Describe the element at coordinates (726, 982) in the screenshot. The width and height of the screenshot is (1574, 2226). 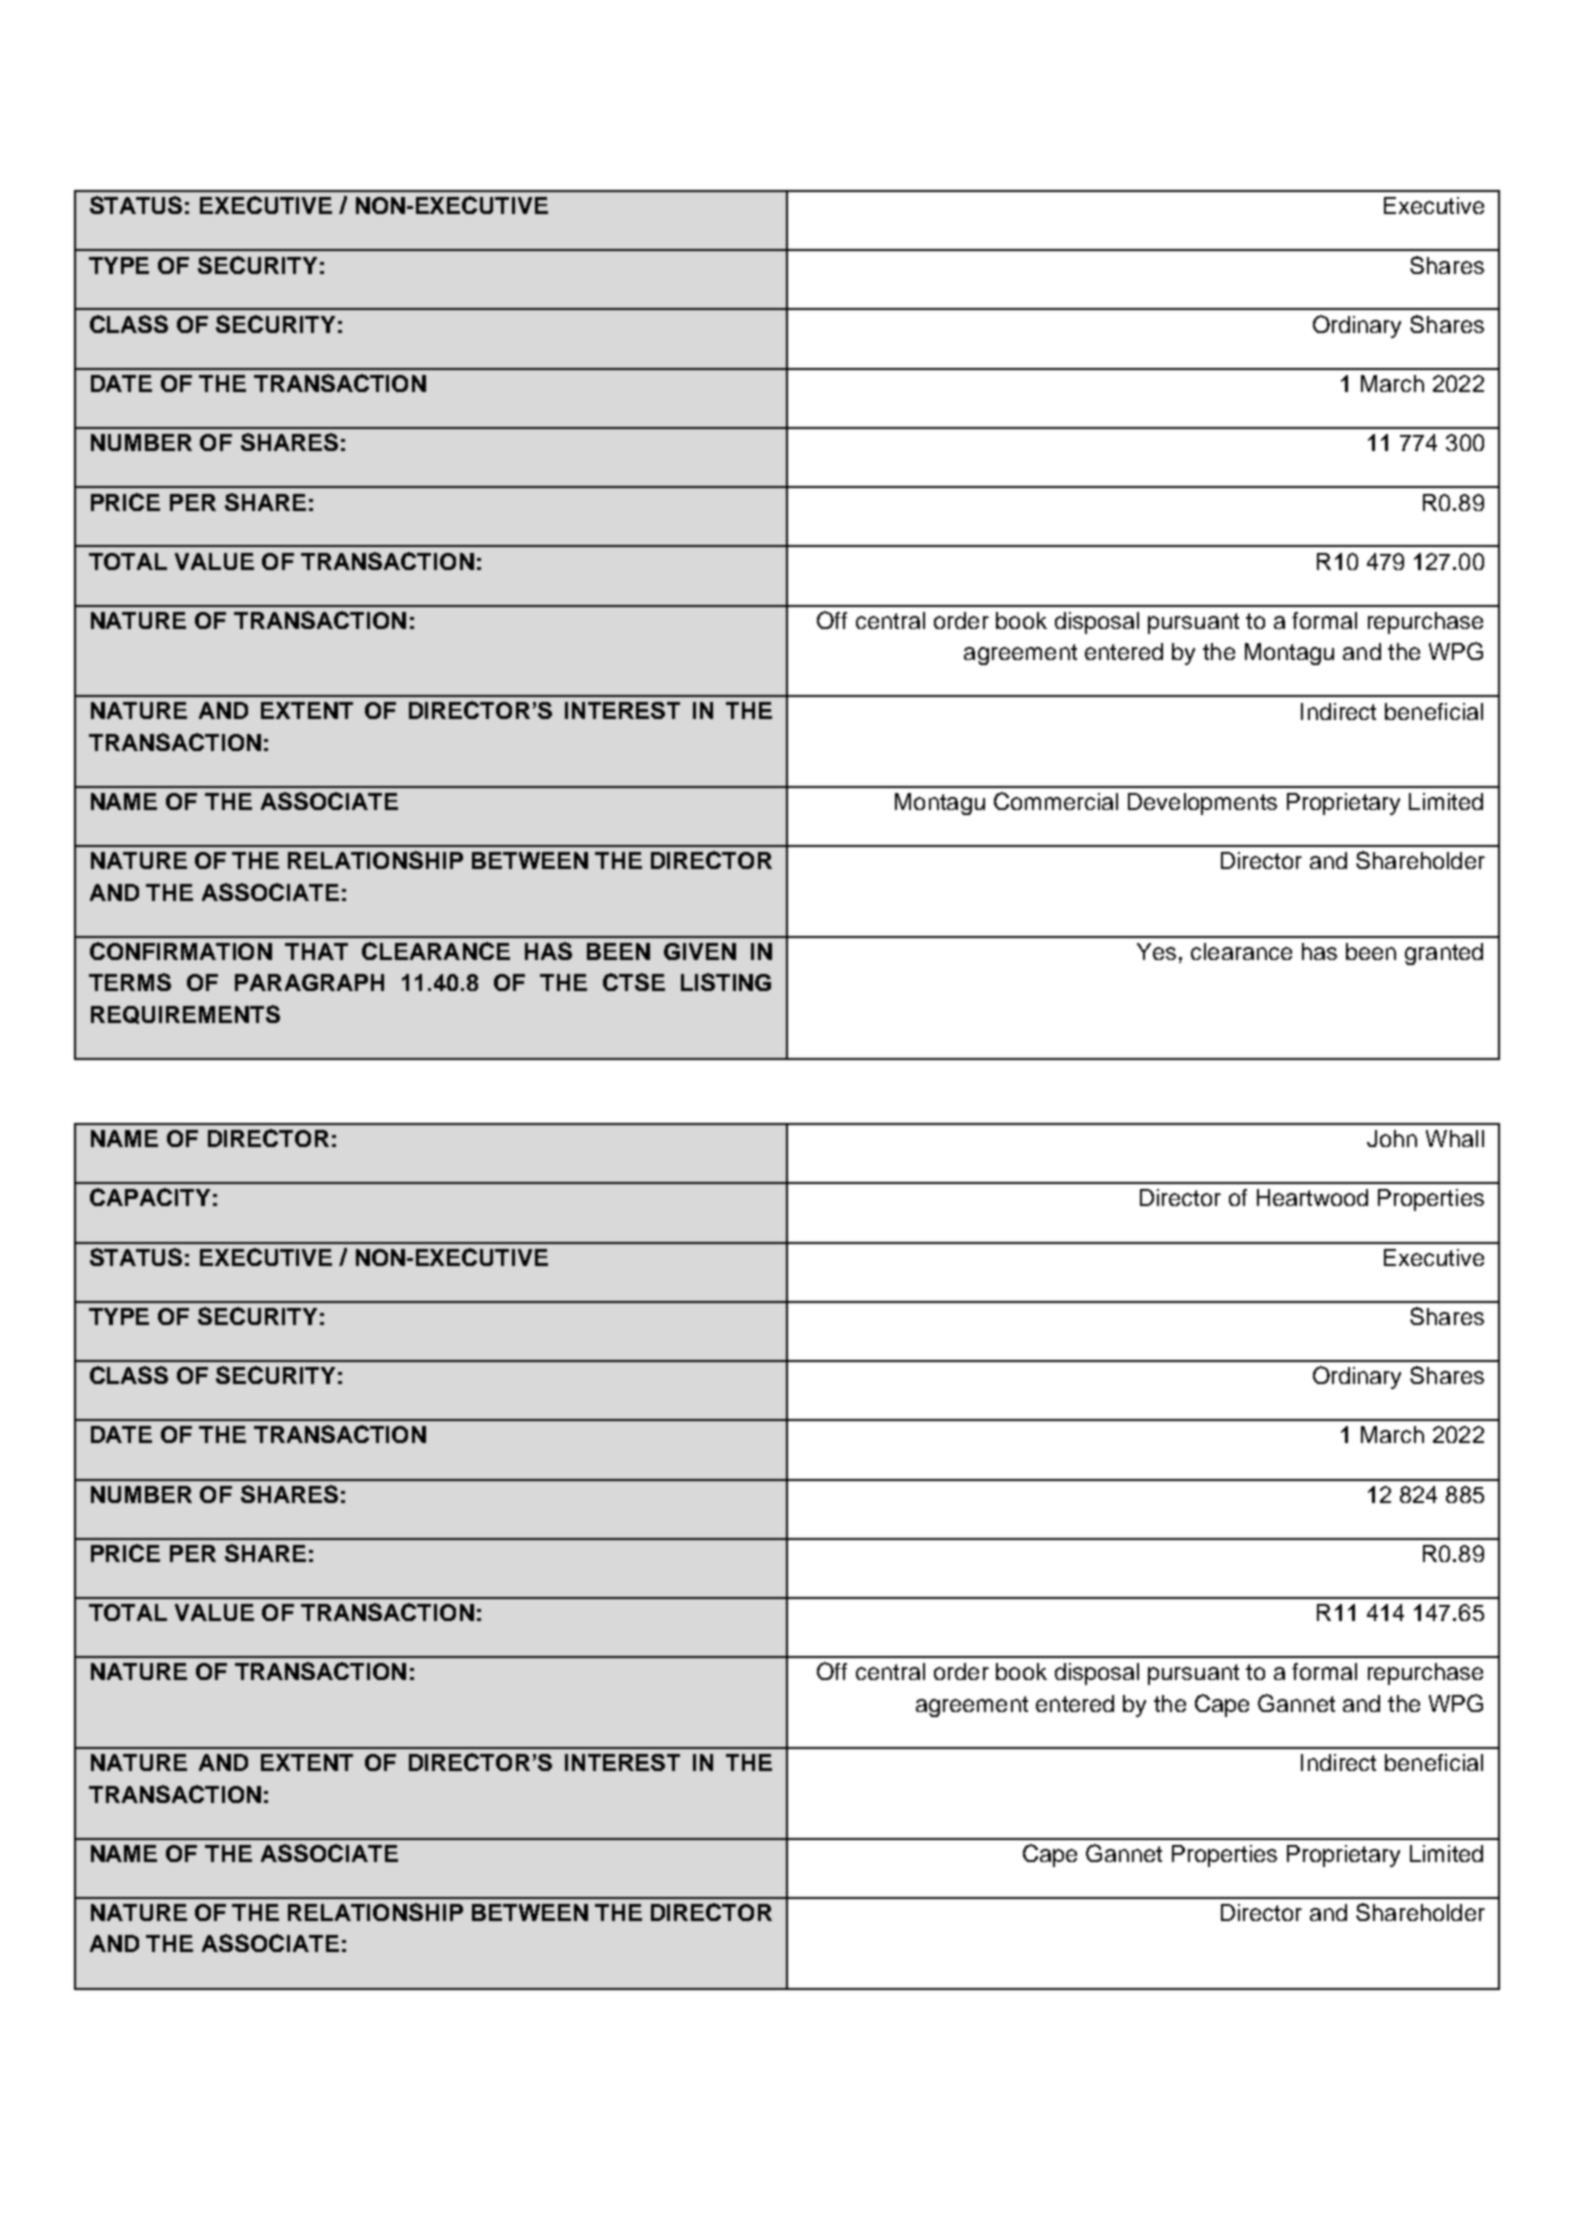
I see `LISTING` at that location.
